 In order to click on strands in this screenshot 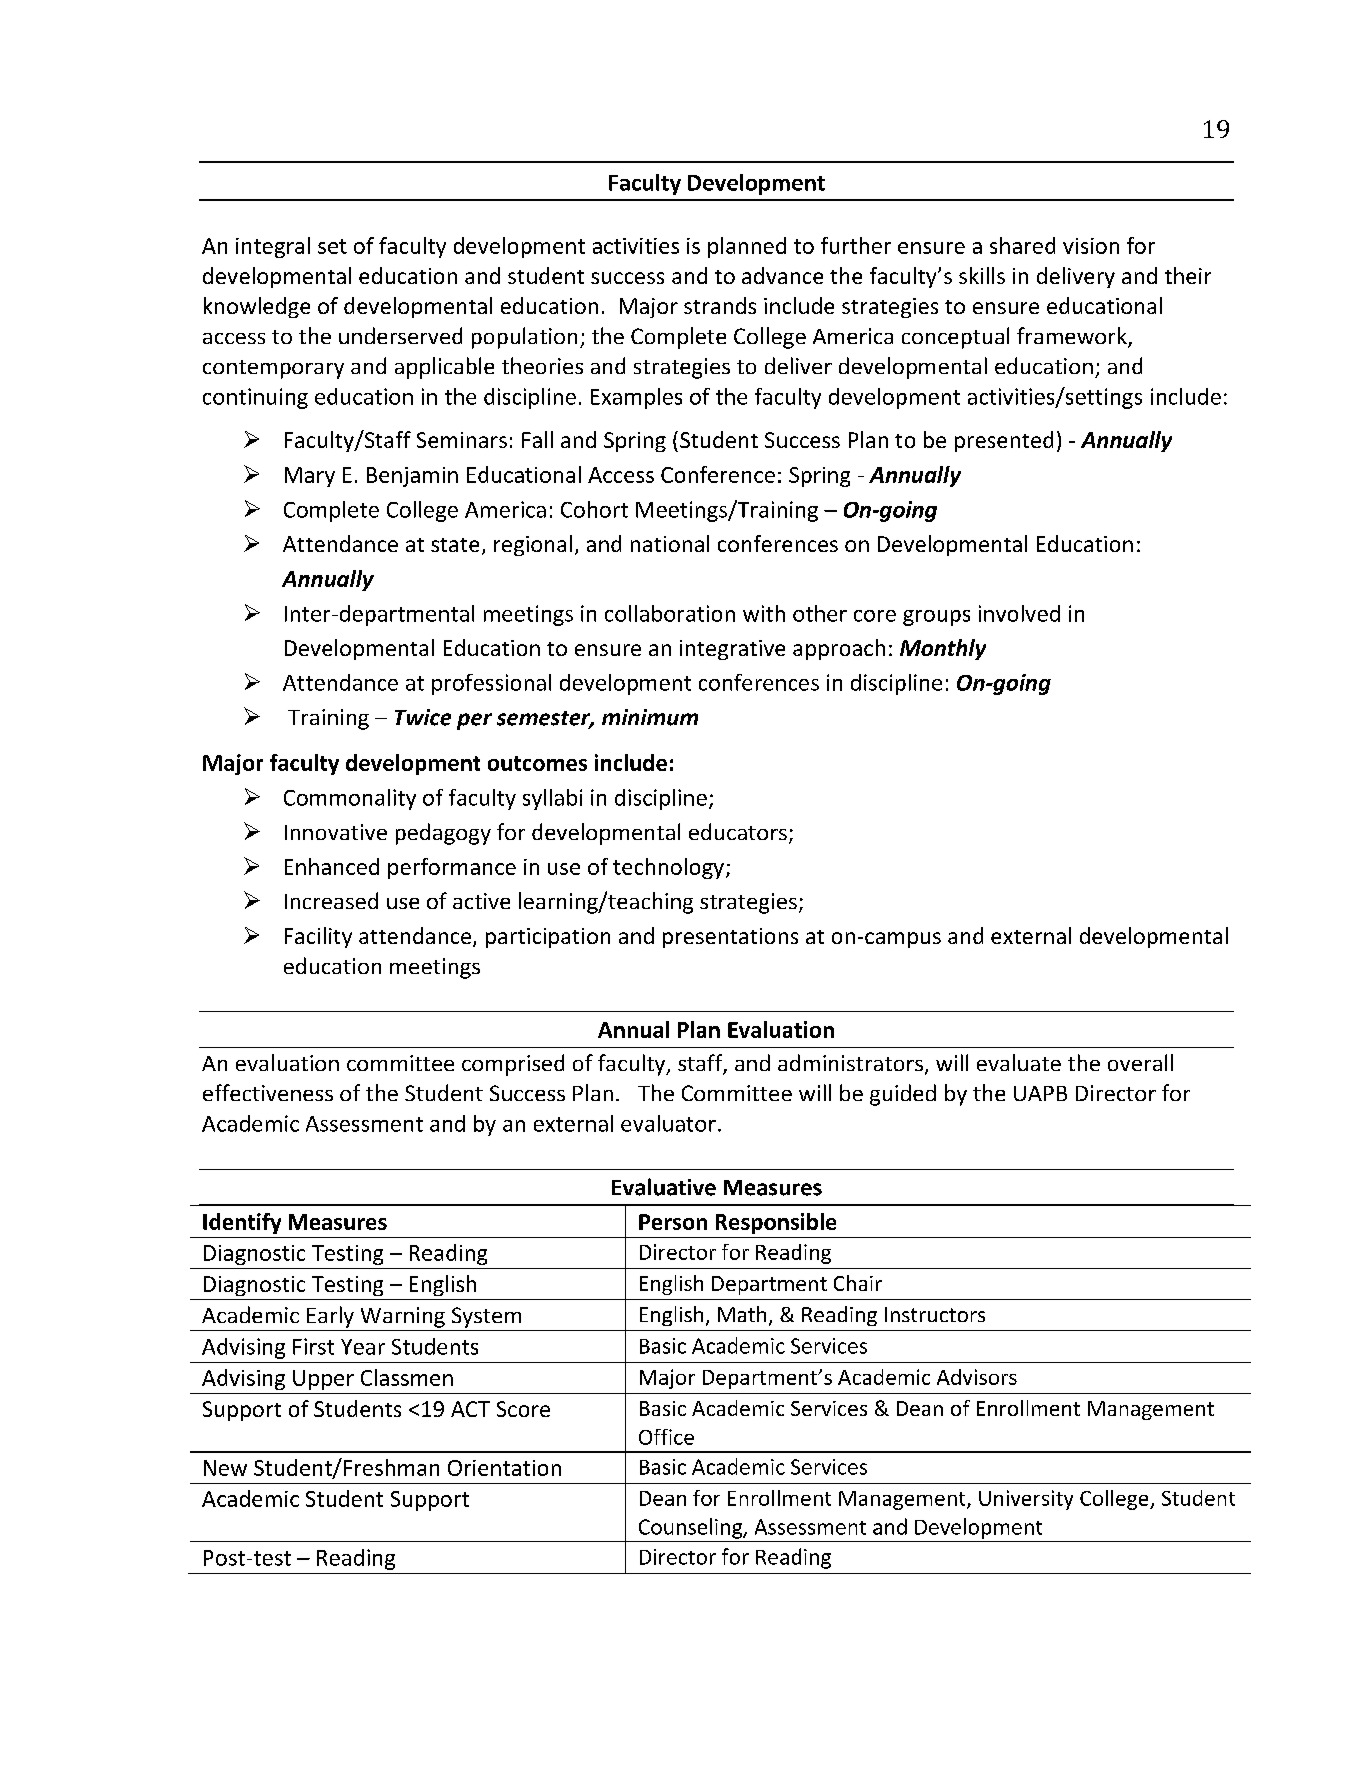, I will do `click(720, 305)`.
